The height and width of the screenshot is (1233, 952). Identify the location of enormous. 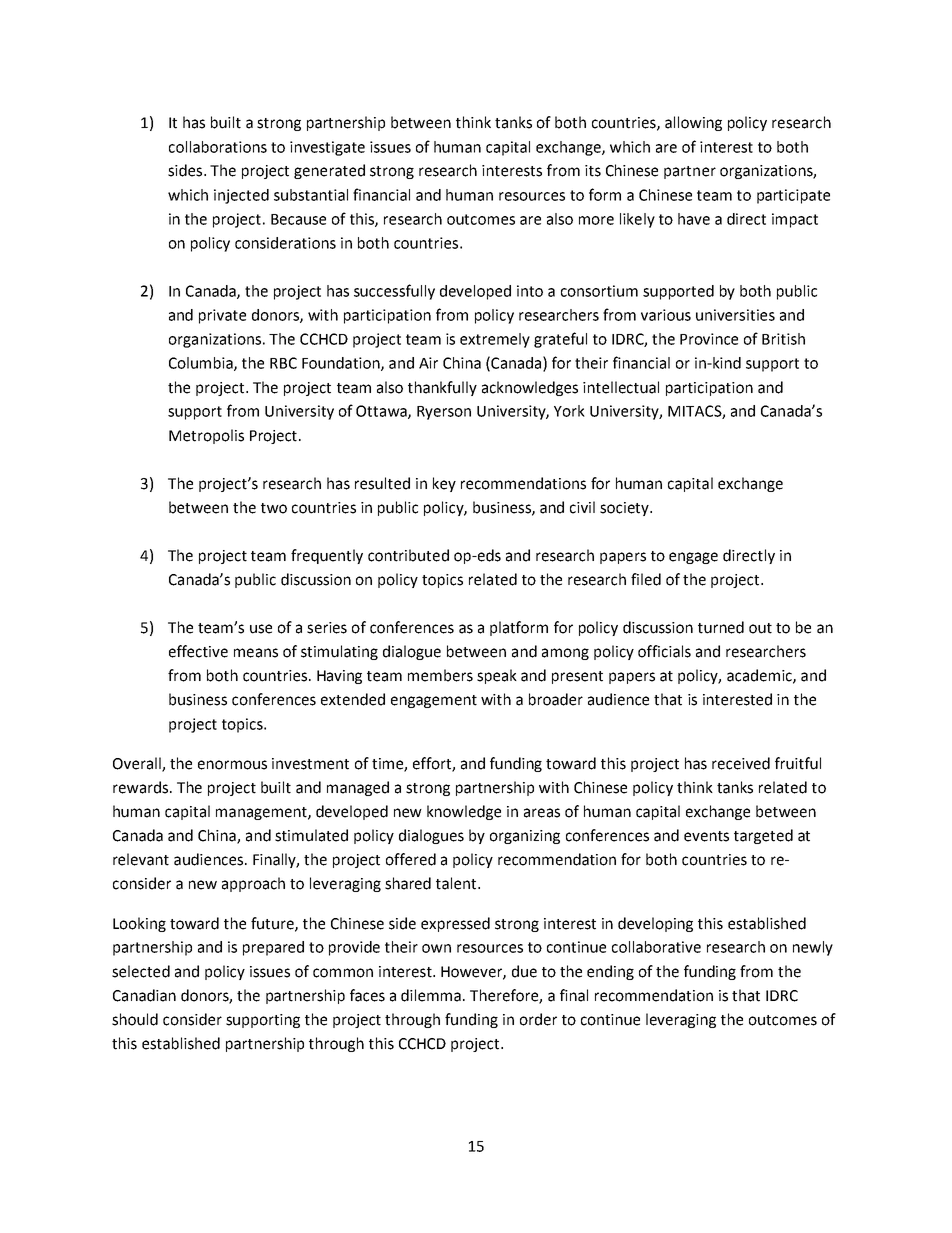
(232, 765).
